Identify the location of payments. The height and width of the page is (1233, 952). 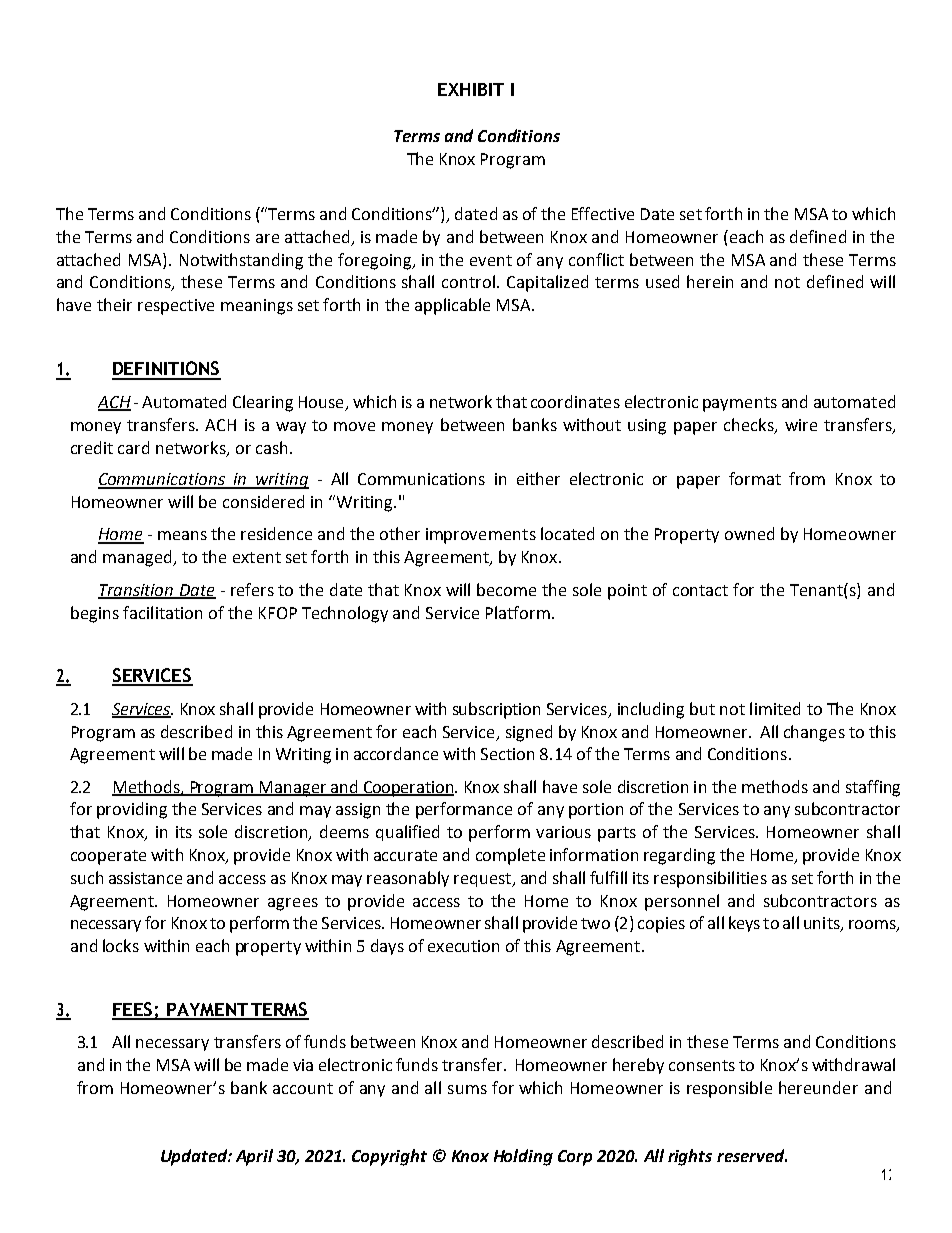
(740, 404).
